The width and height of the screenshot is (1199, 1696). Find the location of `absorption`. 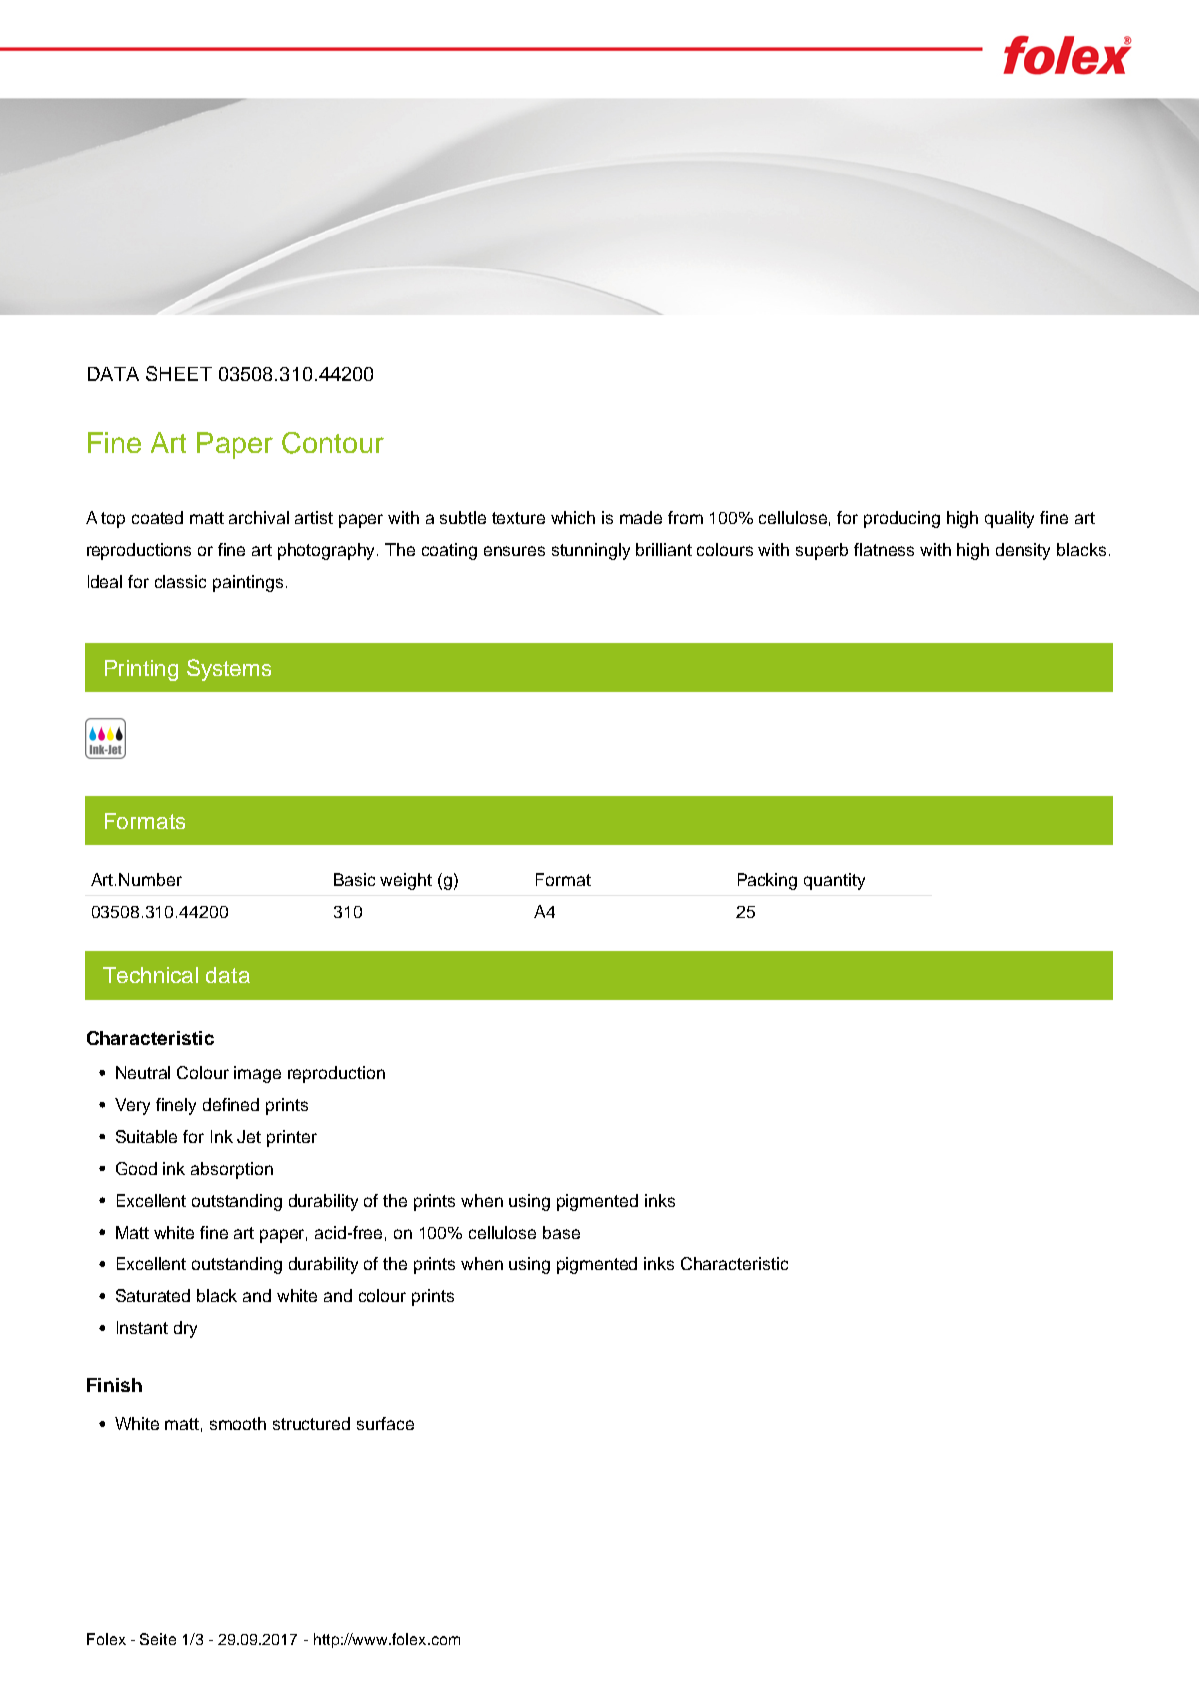

absorption is located at coordinates (232, 1170).
